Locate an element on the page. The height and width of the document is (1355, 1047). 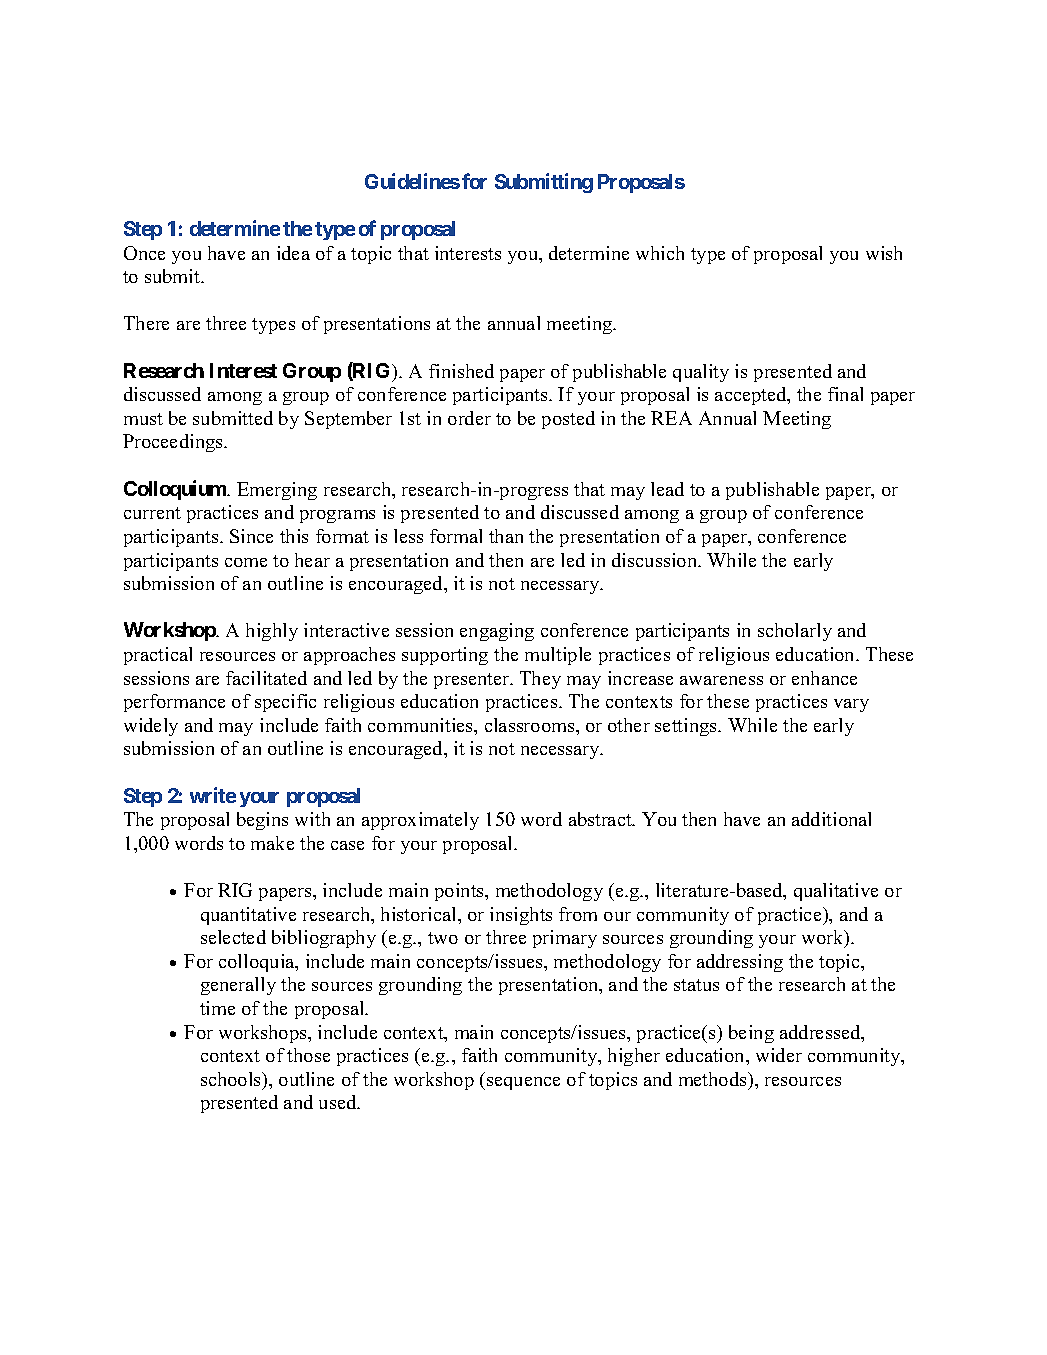
sequence is located at coordinates (523, 1083).
